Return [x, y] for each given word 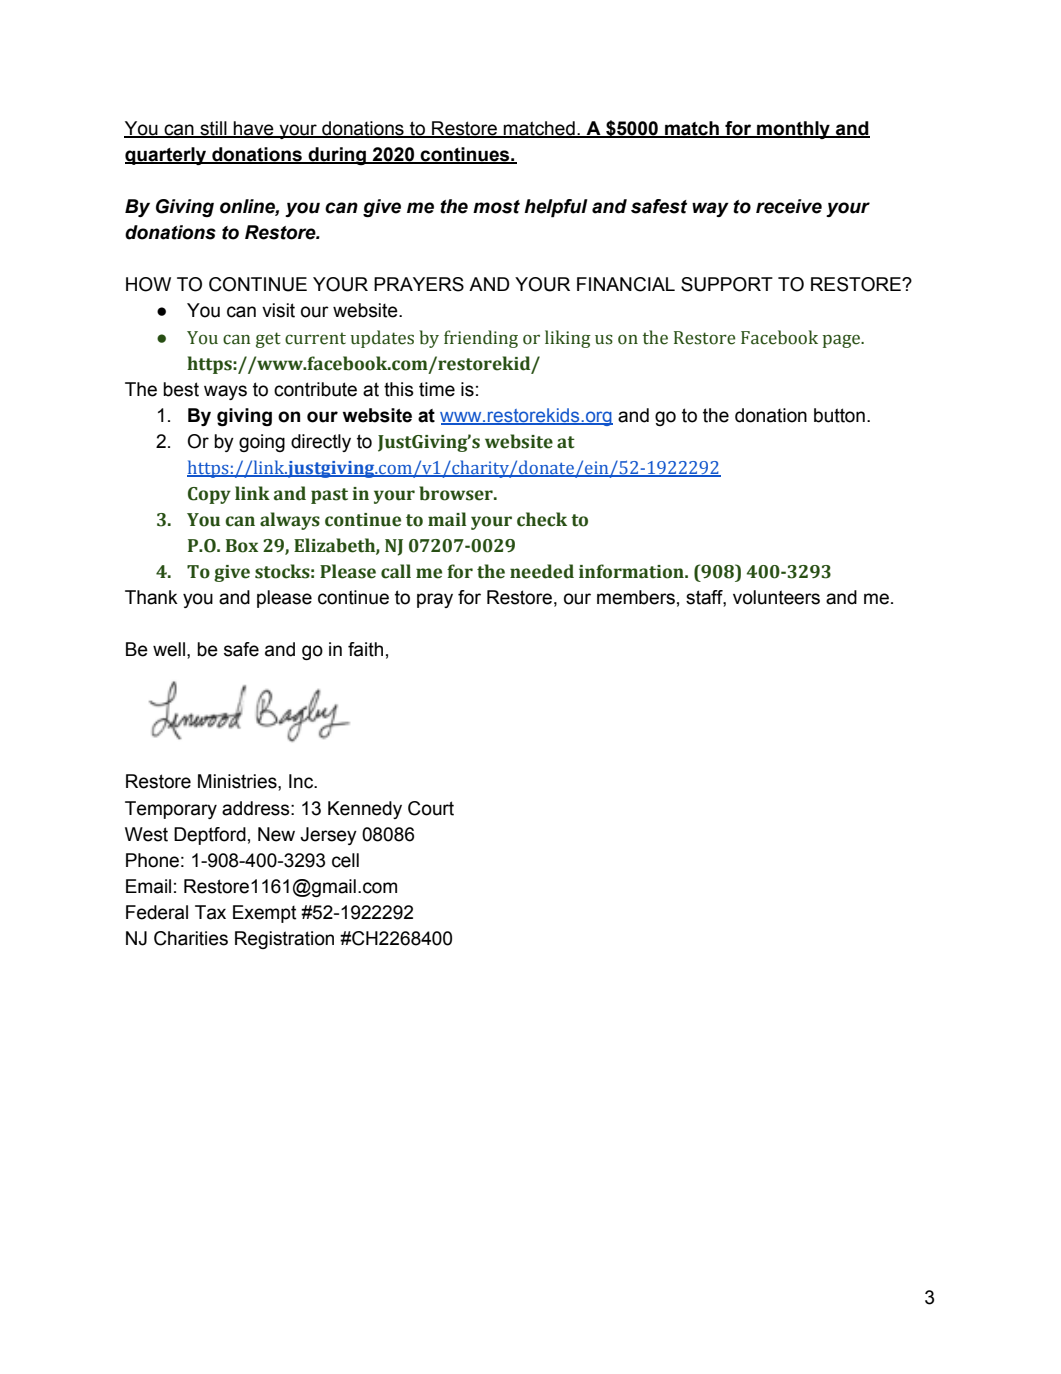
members [636, 597]
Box [242, 546]
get [268, 340]
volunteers [776, 597]
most [496, 207]
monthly [793, 130]
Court [431, 808]
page [843, 341]
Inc [302, 781]
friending [481, 339]
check [542, 519]
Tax [210, 912]
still [213, 129]
